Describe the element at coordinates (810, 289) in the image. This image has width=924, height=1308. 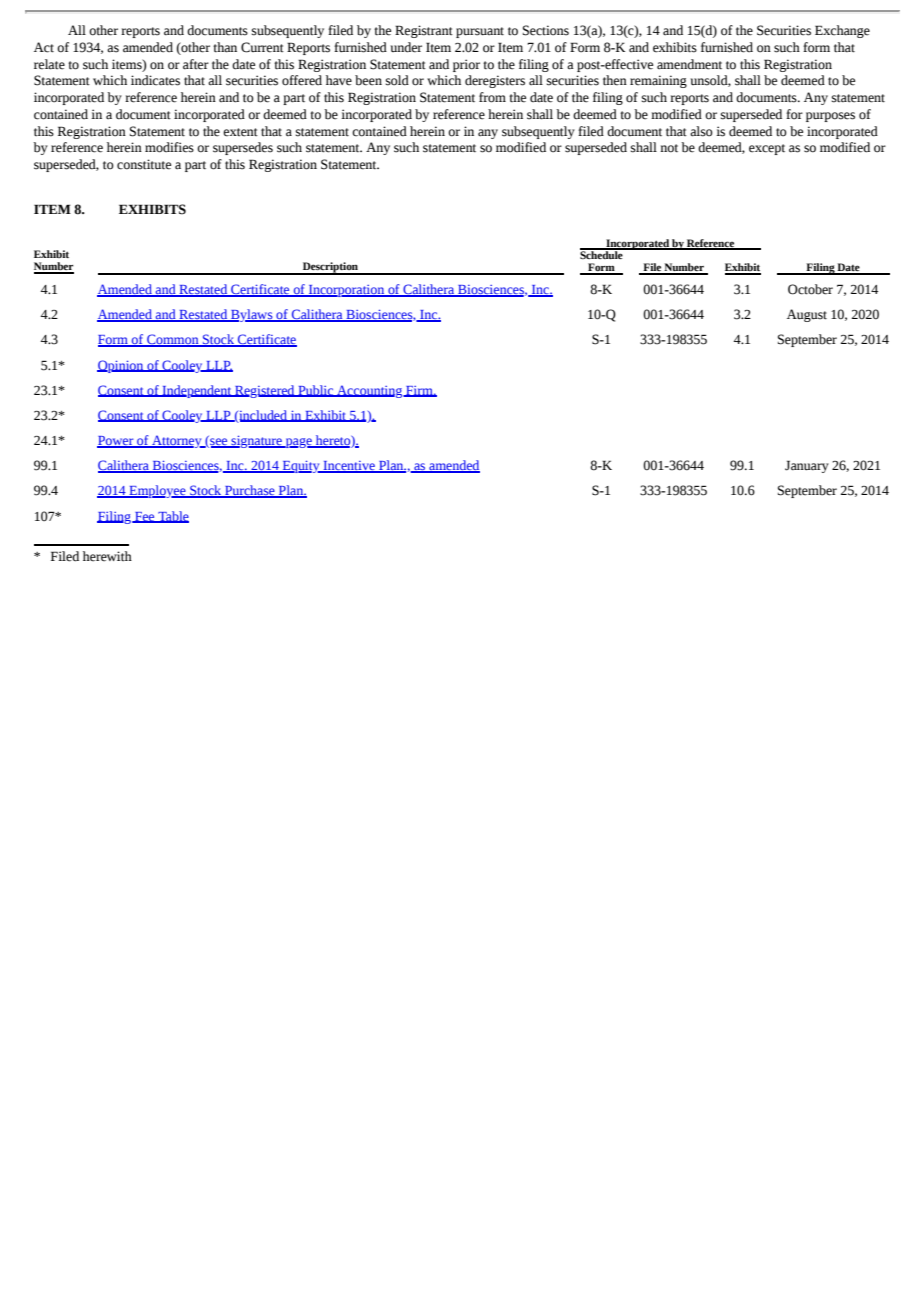
I see `October` at that location.
